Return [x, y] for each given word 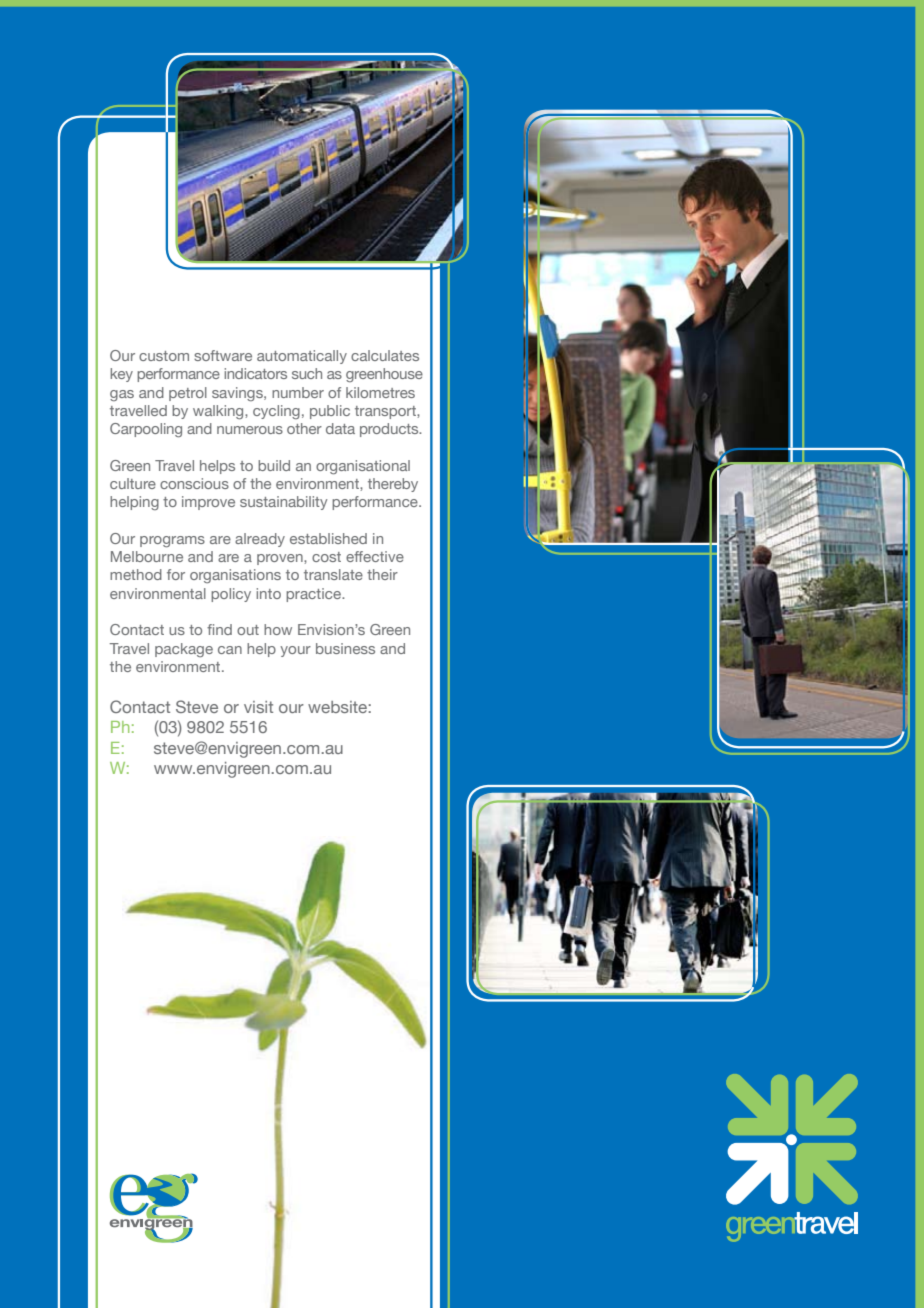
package [184, 650]
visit [258, 707]
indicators [255, 373]
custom [164, 356]
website [337, 707]
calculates [385, 355]
